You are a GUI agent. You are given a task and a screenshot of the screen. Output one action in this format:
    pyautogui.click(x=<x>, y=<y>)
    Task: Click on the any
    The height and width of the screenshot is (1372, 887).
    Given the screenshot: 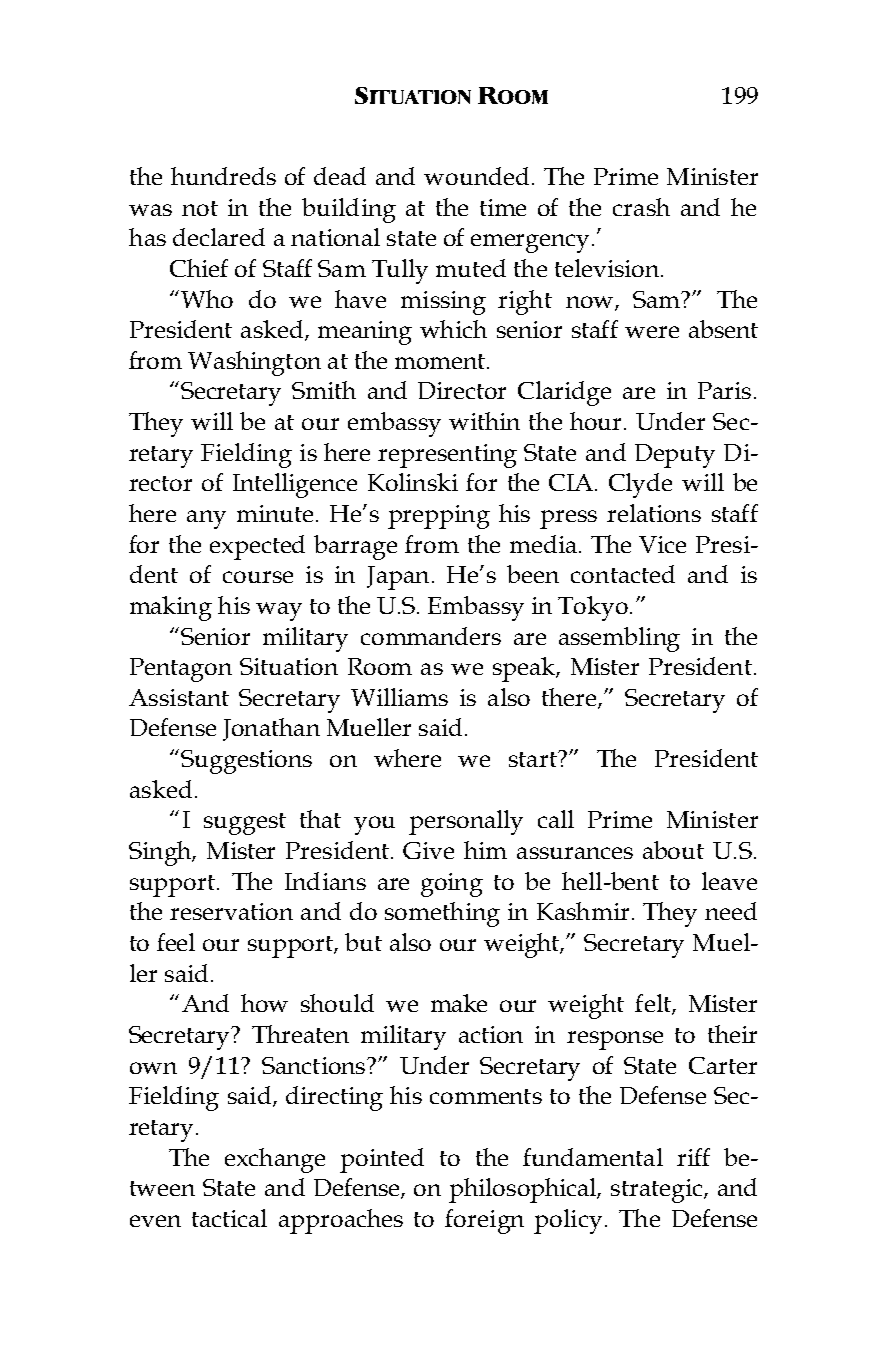 What is the action you would take?
    pyautogui.click(x=206, y=519)
